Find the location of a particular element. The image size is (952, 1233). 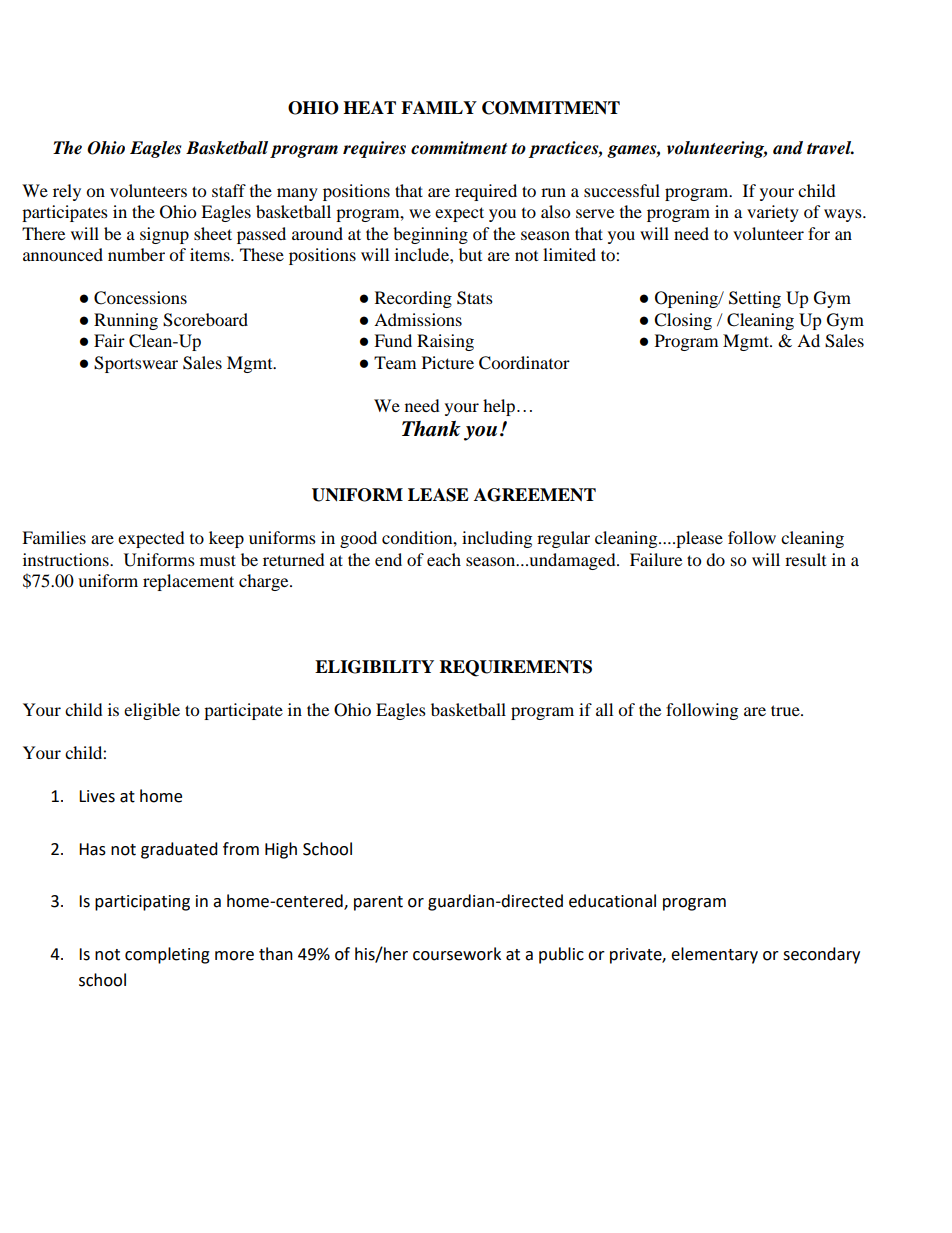

Concessions is located at coordinates (140, 298).
